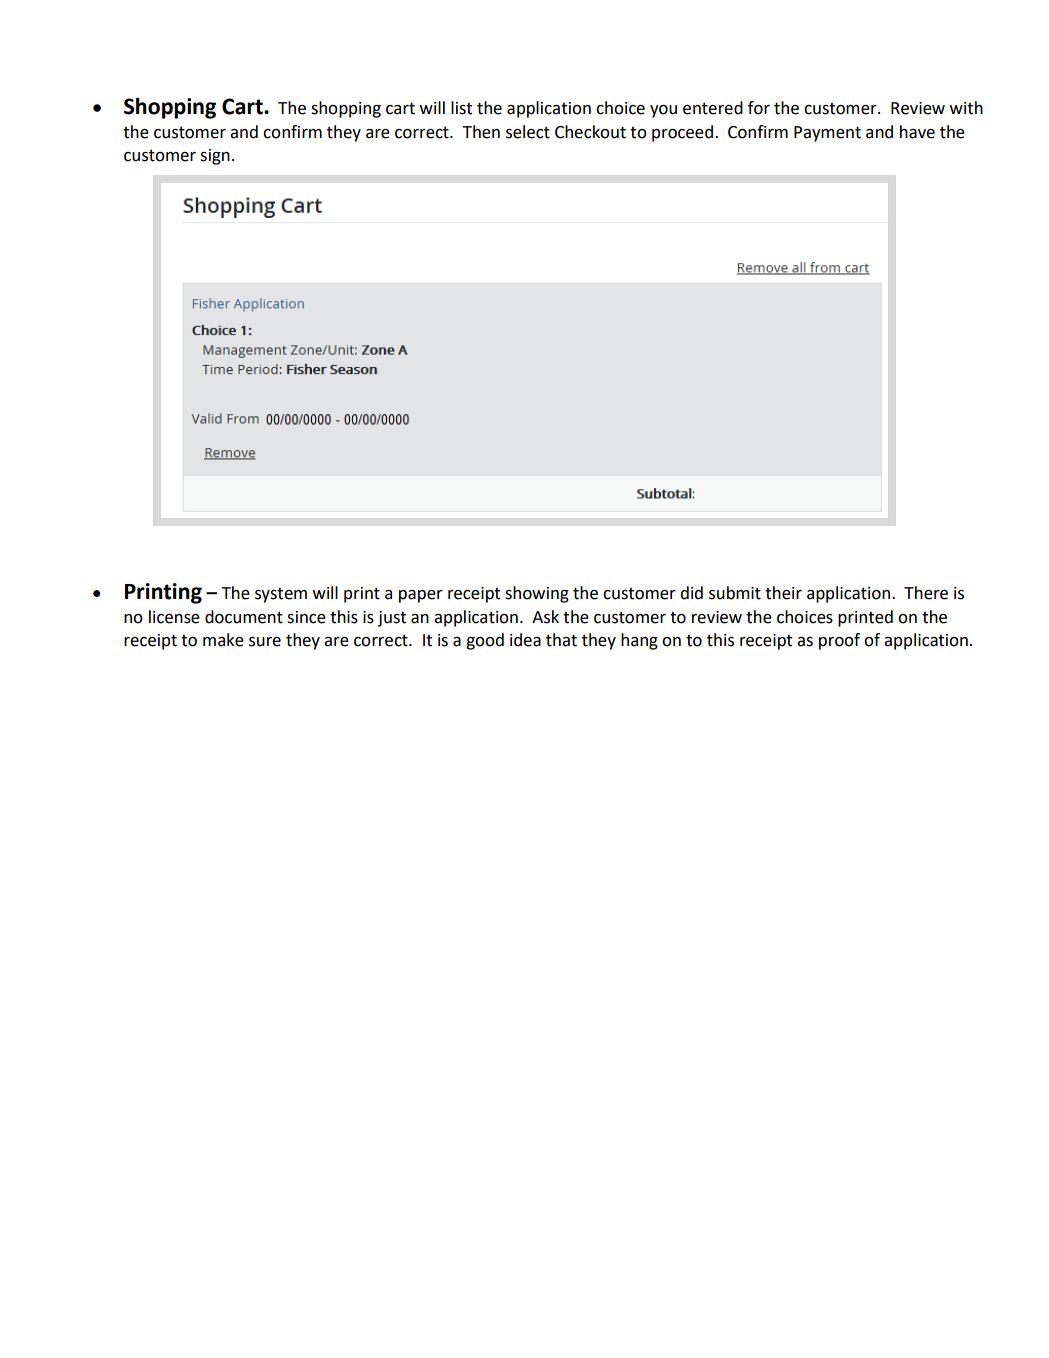 This screenshot has height=1358, width=1049. I want to click on There, so click(926, 593).
